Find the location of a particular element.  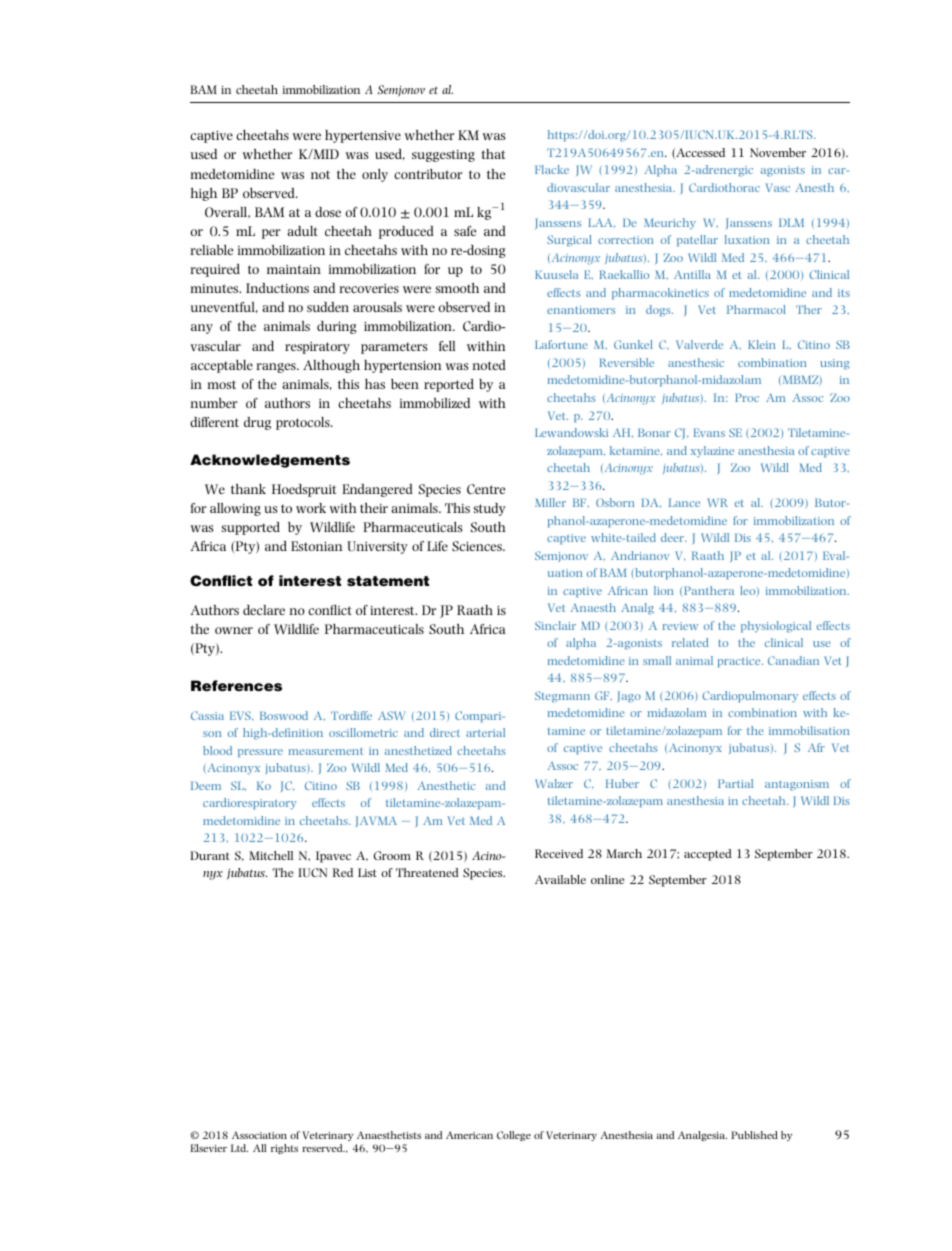

physiological is located at coordinates (776, 627).
